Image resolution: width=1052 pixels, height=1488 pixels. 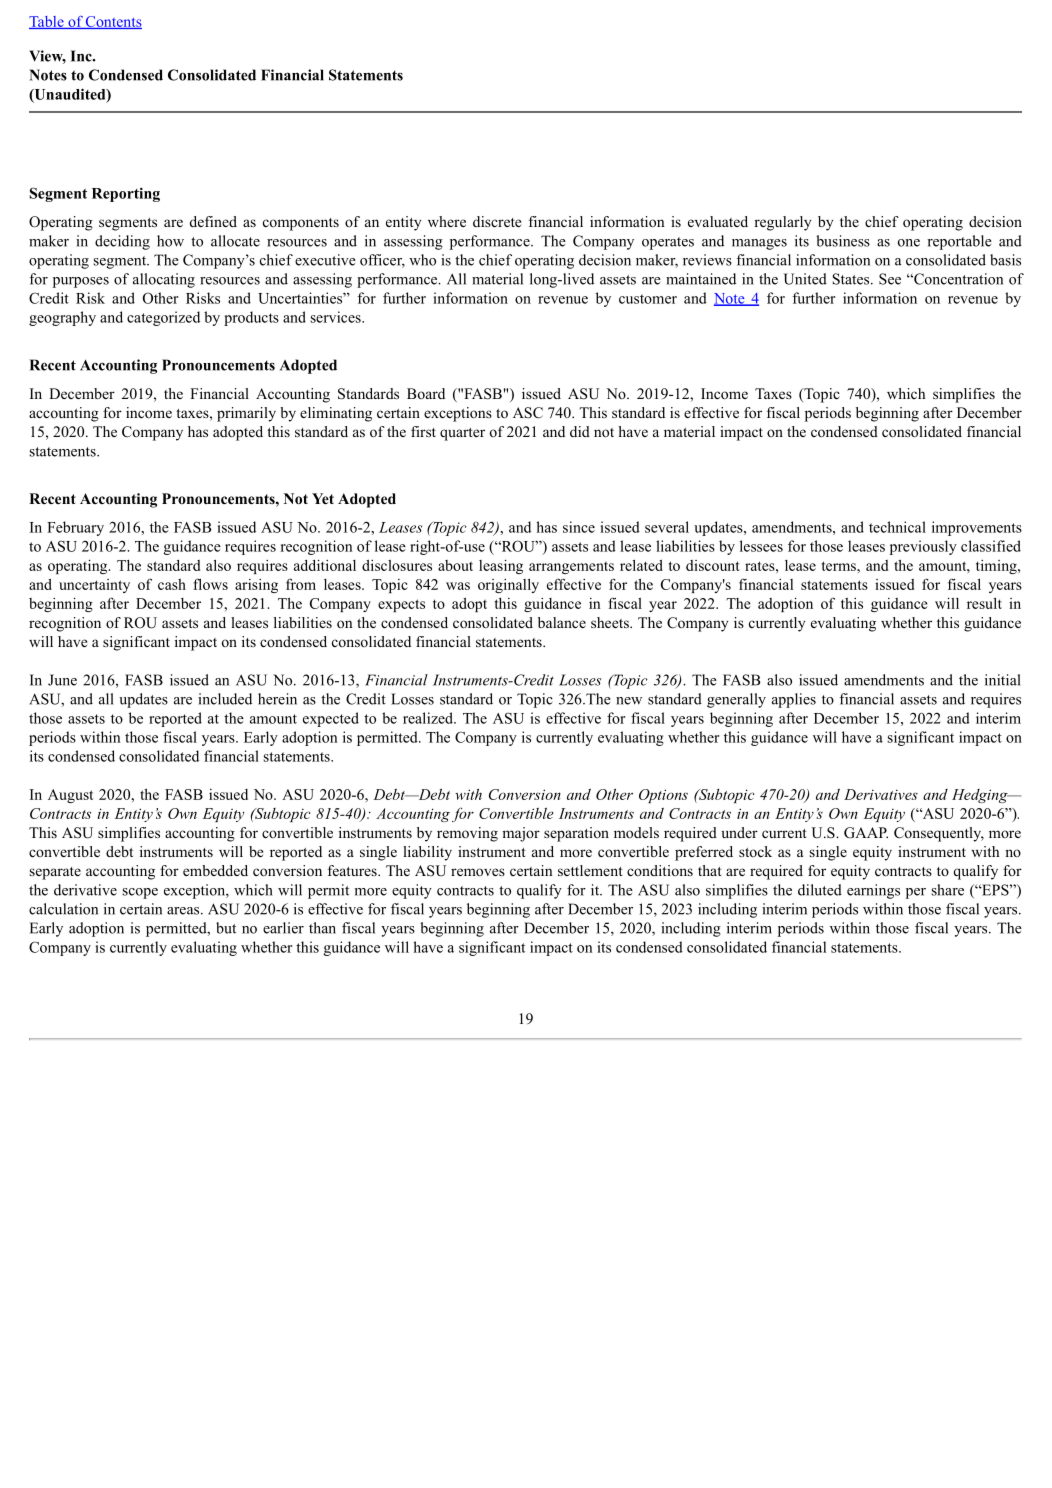 What do you see at coordinates (852, 279) in the screenshot?
I see `States` at bounding box center [852, 279].
